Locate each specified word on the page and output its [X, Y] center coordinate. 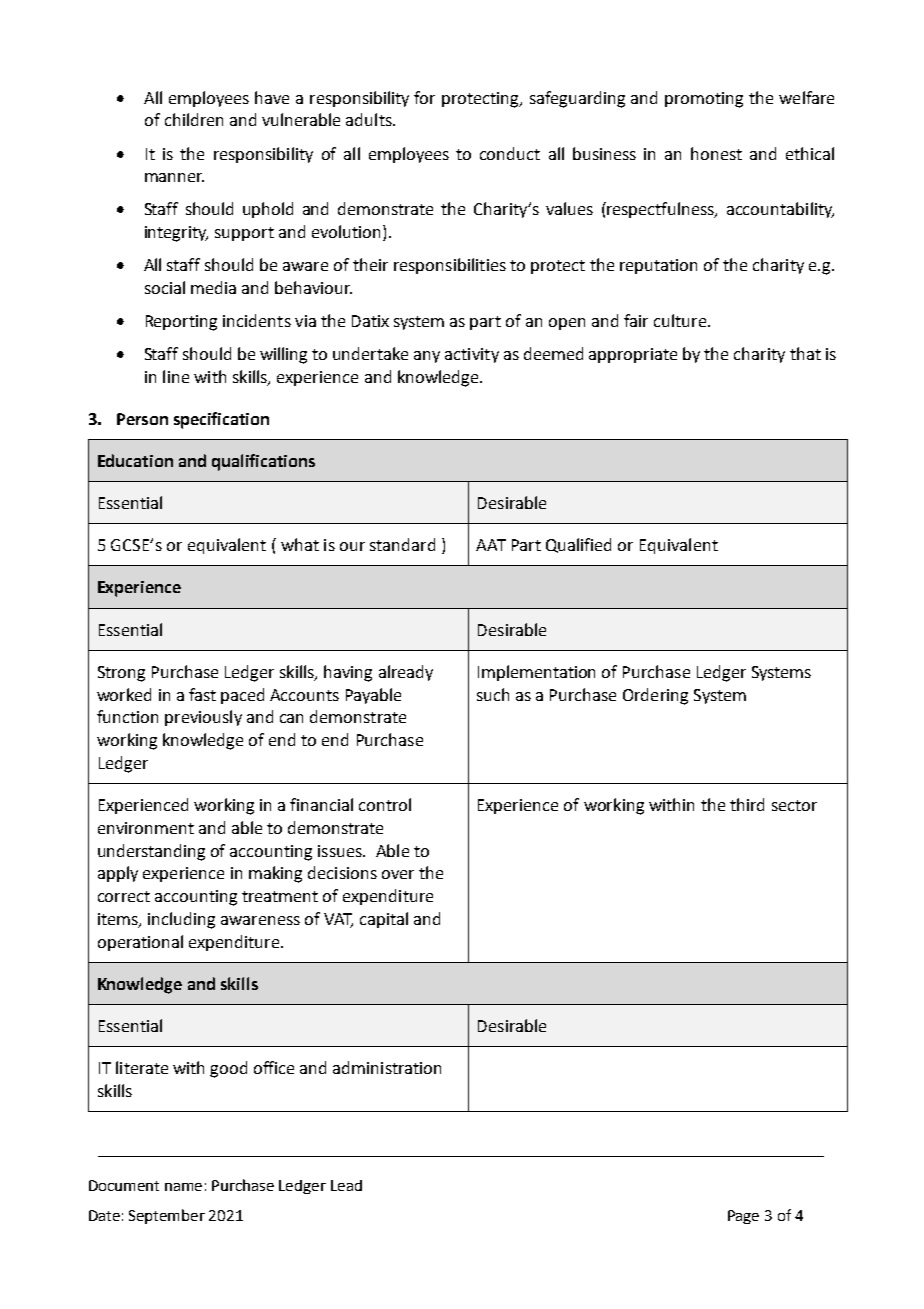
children [194, 119]
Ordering [655, 696]
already [406, 673]
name [183, 1187]
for [424, 97]
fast [202, 694]
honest [716, 153]
